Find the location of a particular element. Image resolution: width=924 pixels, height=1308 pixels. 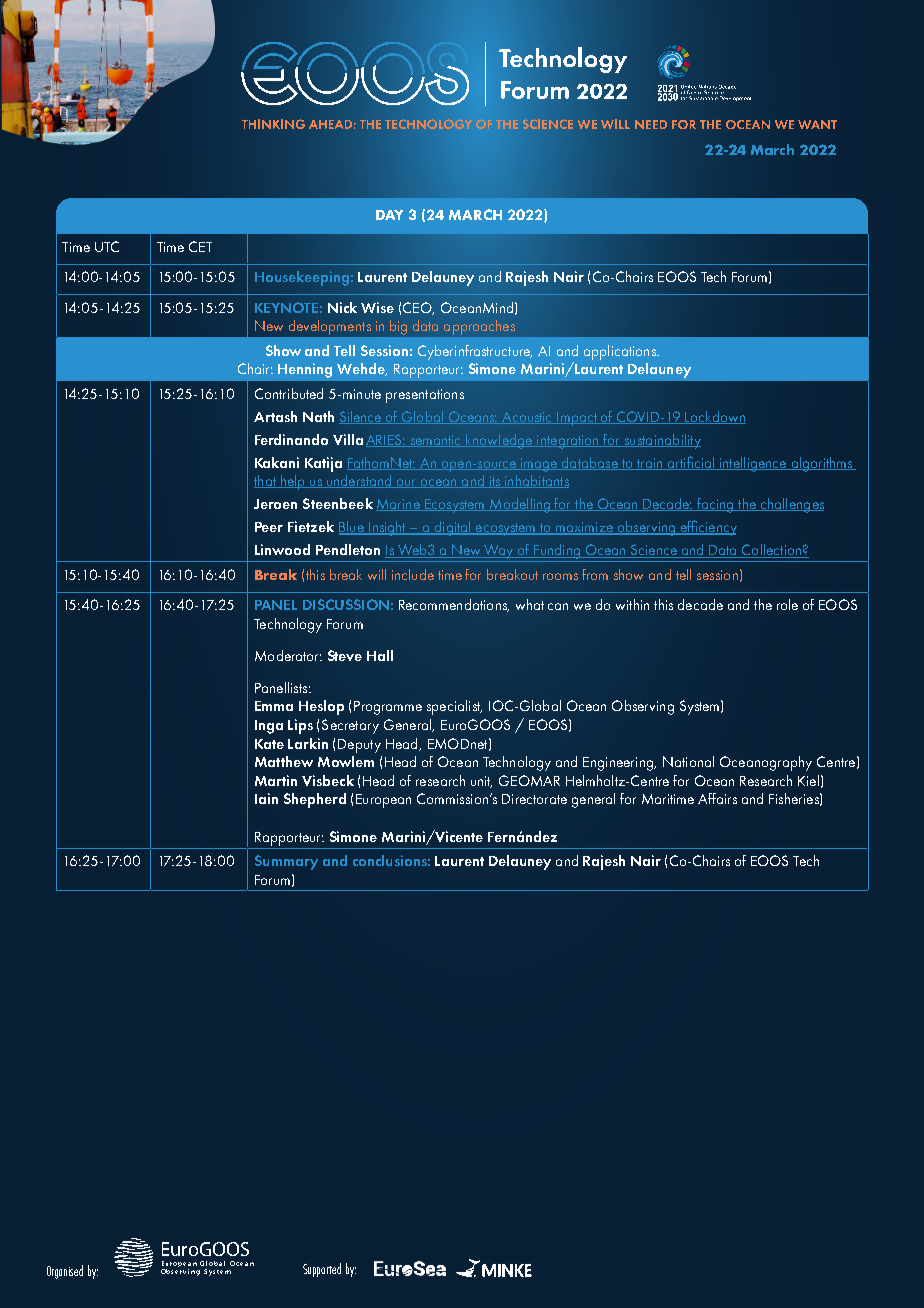

applications is located at coordinates (621, 352).
